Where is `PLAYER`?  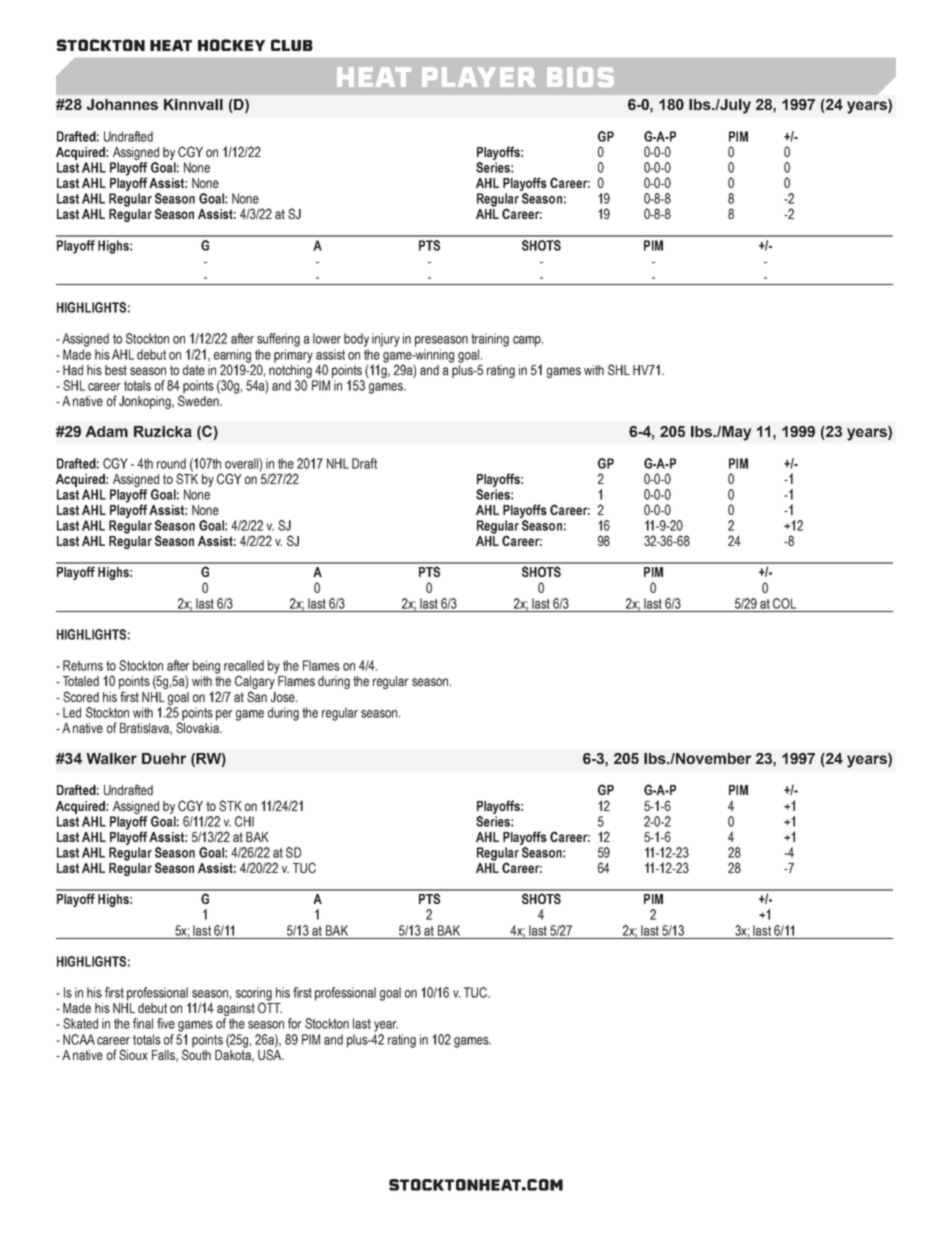
PLAYER is located at coordinates (479, 77).
